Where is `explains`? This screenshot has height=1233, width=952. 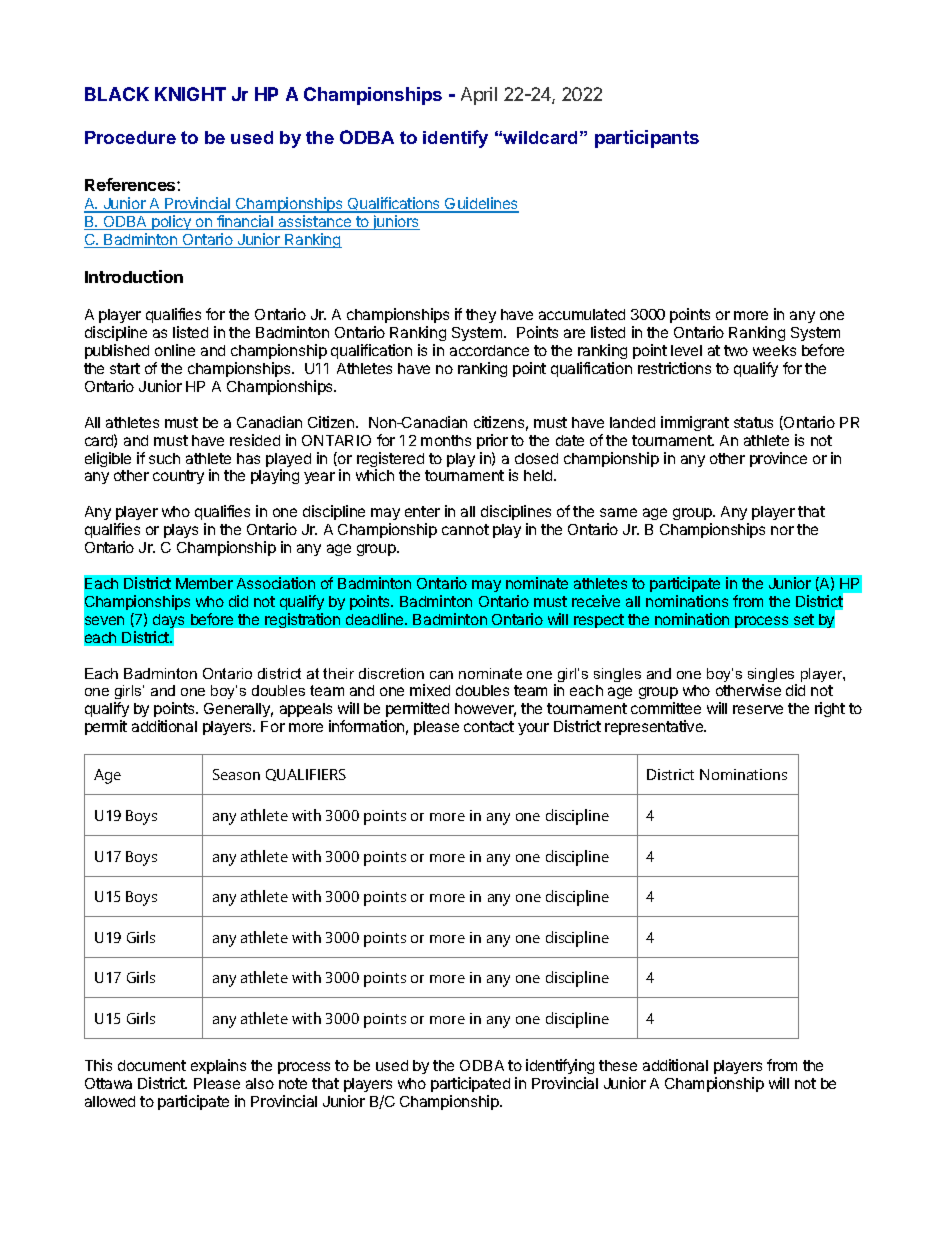 explains is located at coordinates (218, 1066).
